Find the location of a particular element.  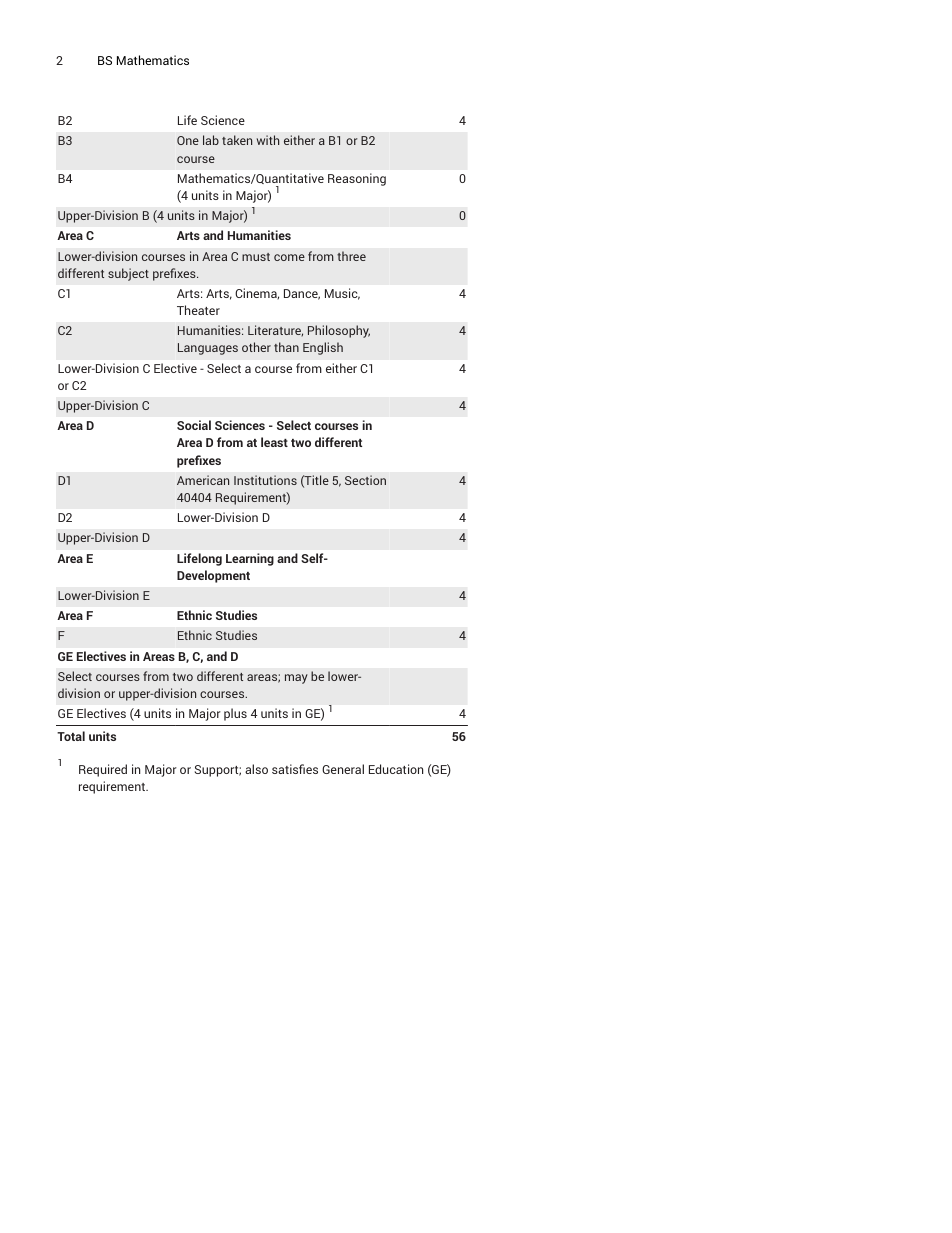

American is located at coordinates (203, 480).
